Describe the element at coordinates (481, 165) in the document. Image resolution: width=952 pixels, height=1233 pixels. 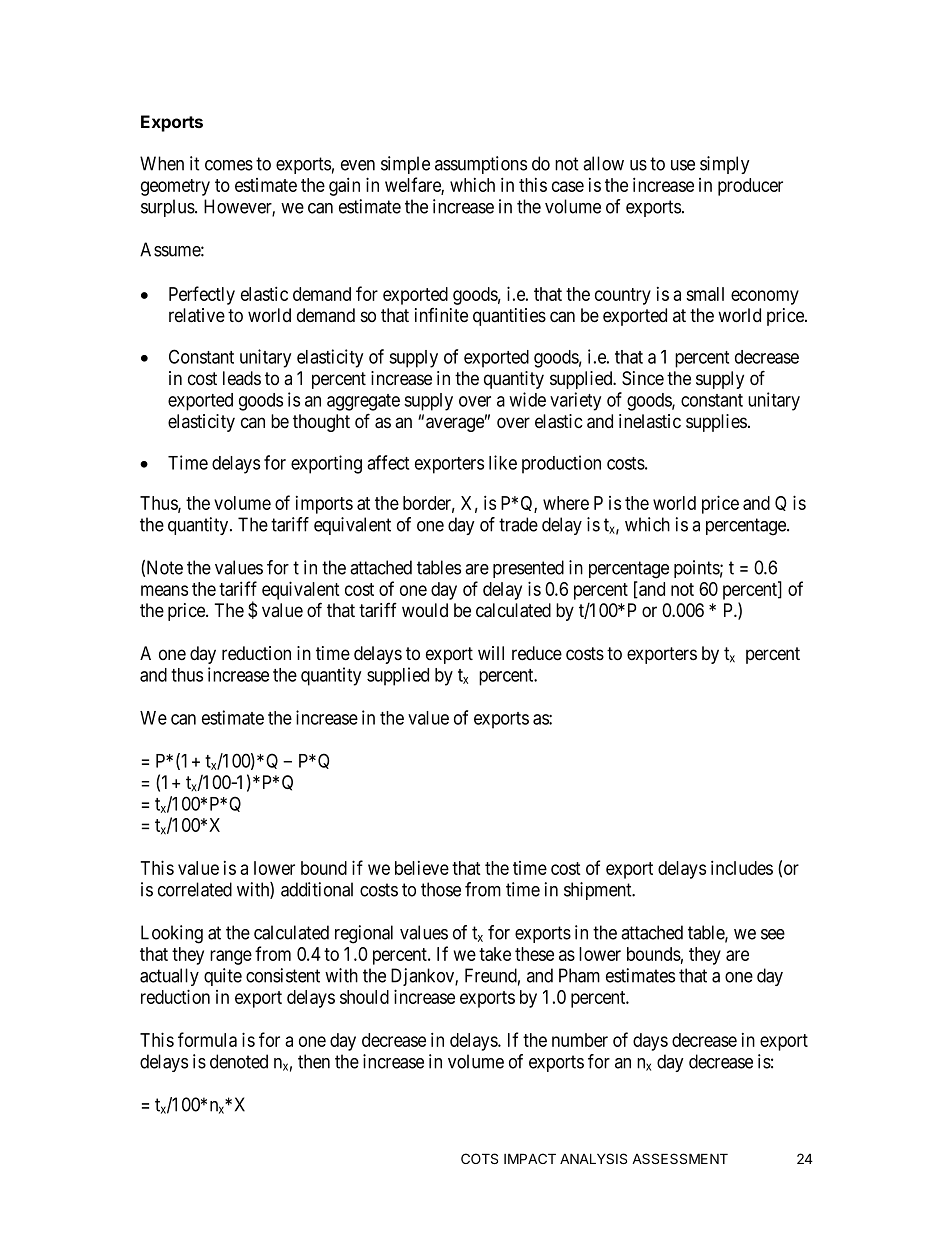
I see `assumptions` at that location.
